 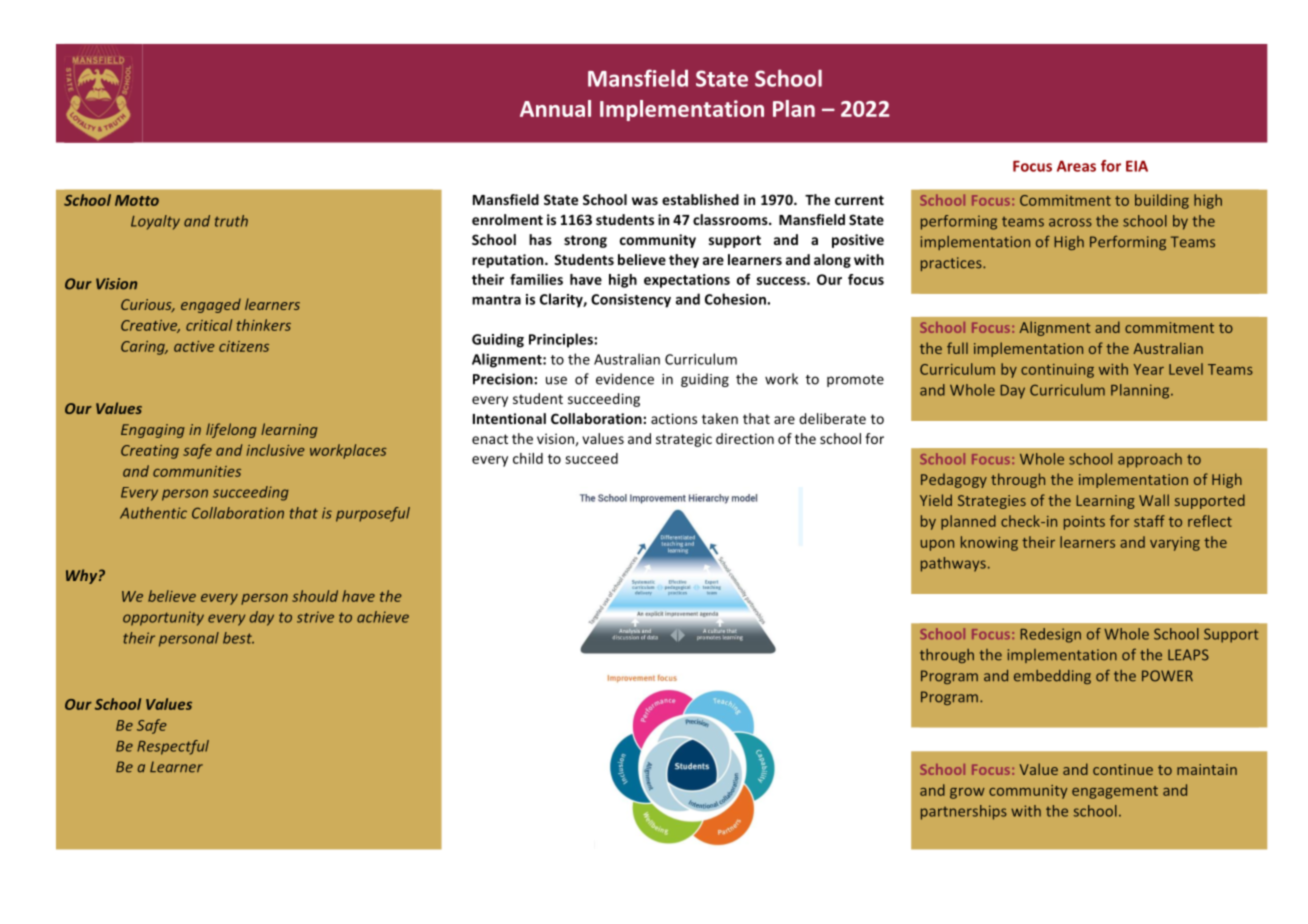 What do you see at coordinates (1070, 222) in the page?
I see `across` at bounding box center [1070, 222].
